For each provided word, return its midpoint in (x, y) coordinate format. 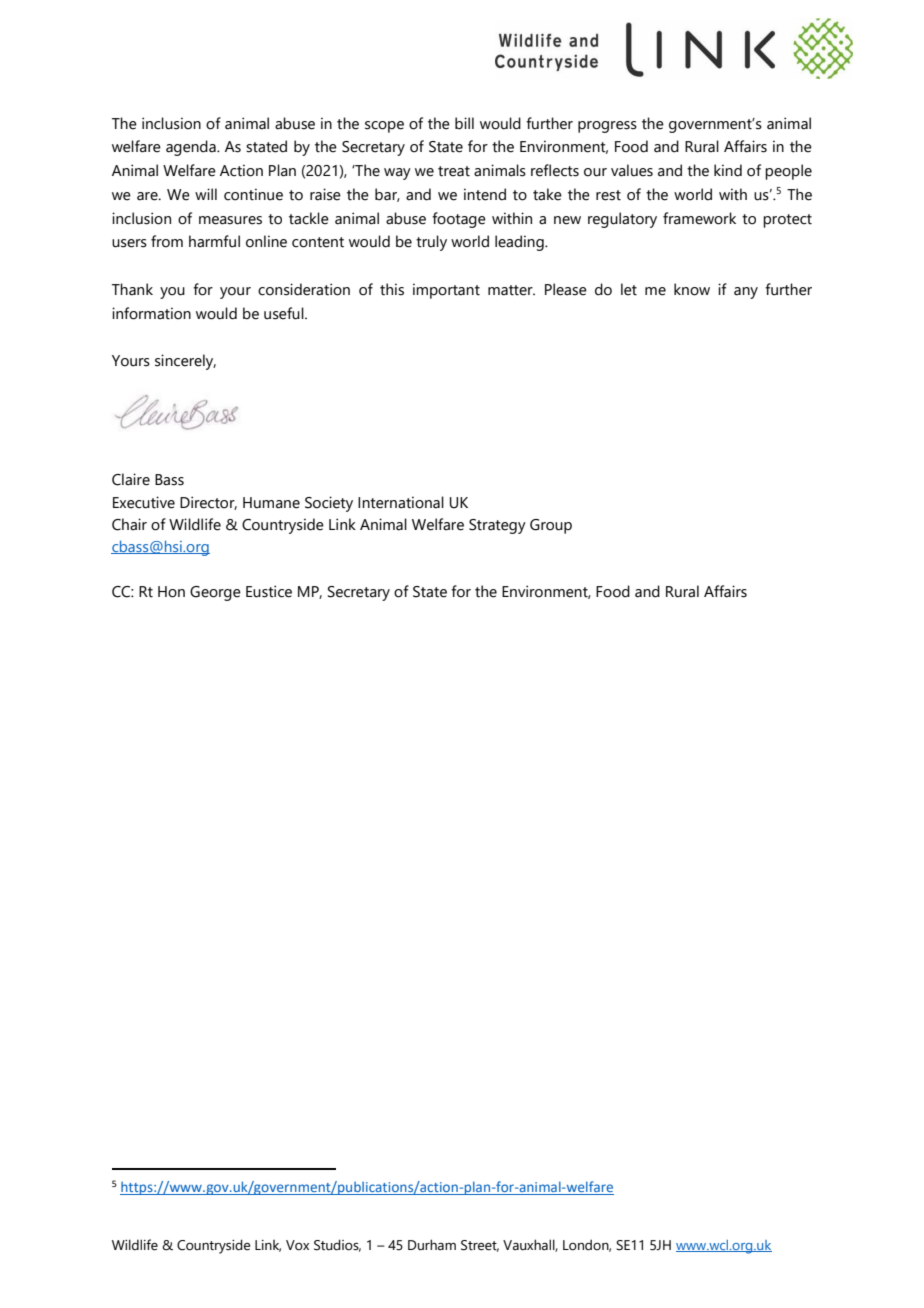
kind (728, 170)
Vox (297, 1245)
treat (454, 171)
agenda (192, 148)
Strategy (497, 526)
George (215, 593)
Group (551, 526)
